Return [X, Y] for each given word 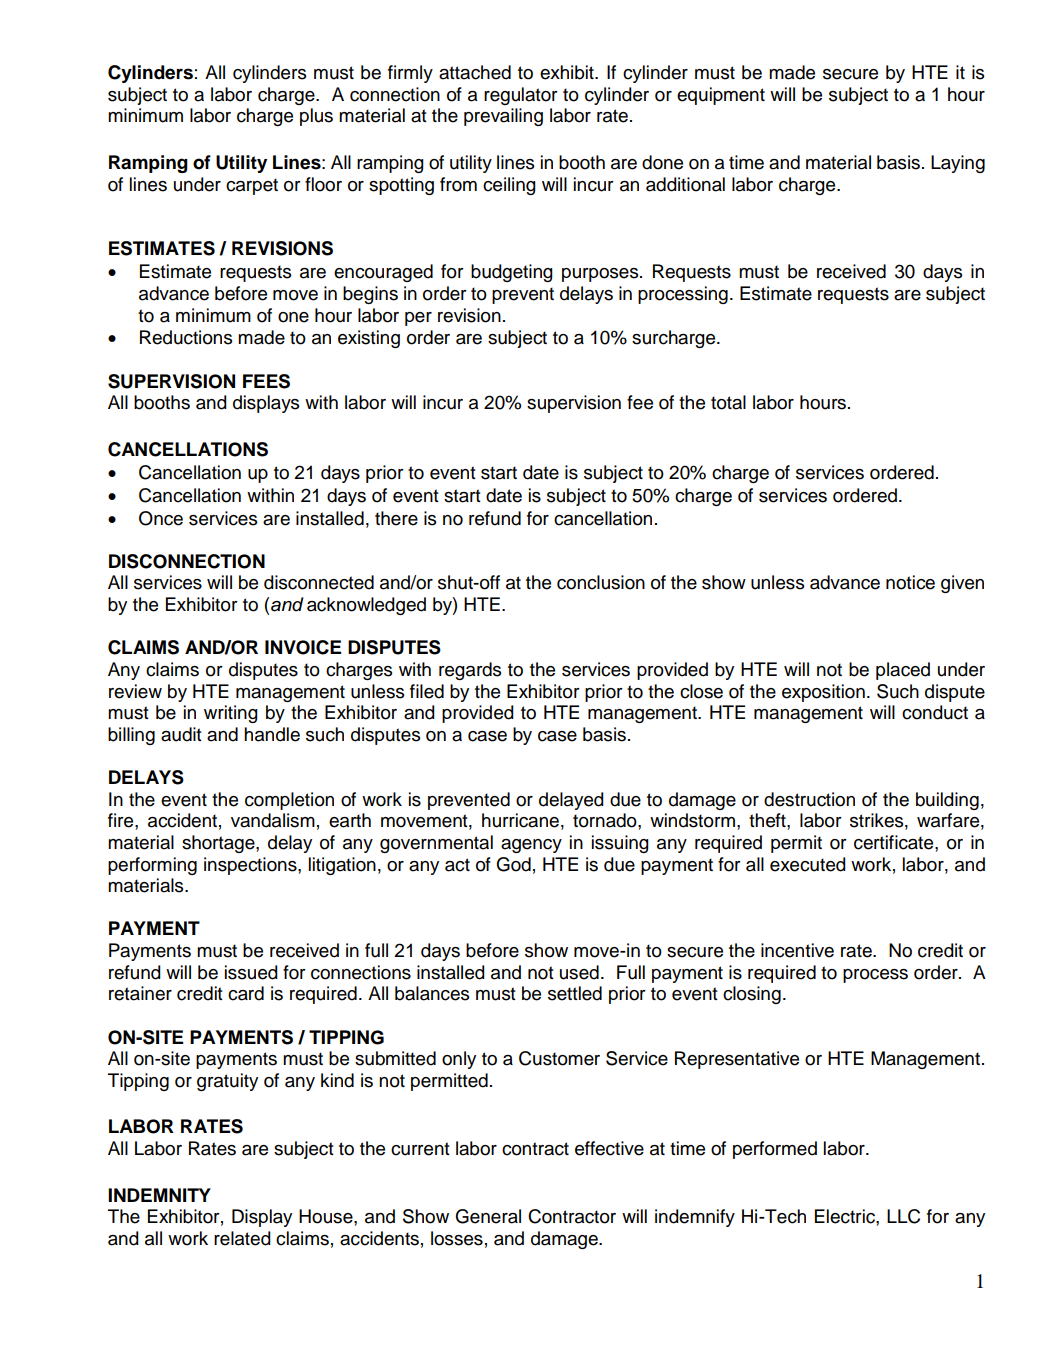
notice [910, 582]
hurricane [520, 820]
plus [316, 117]
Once [161, 518]
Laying [958, 164]
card [246, 993]
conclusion [601, 582]
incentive [797, 950]
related [242, 1238]
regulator [521, 96]
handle [272, 734]
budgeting [512, 273]
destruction [809, 799]
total [728, 402]
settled [575, 993]
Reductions [186, 337]
